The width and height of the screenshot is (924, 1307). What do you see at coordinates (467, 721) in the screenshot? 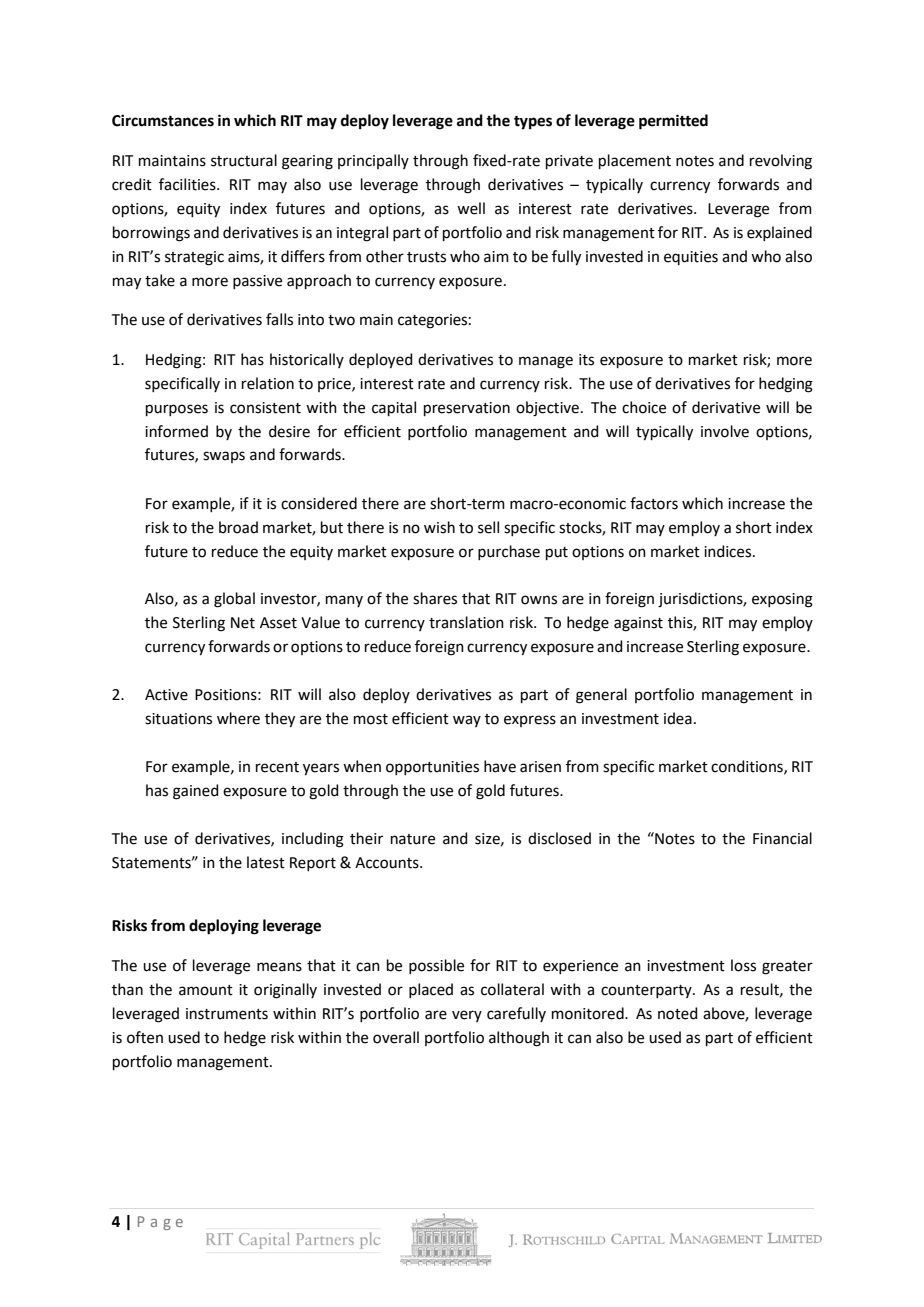
I see `way` at bounding box center [467, 721].
